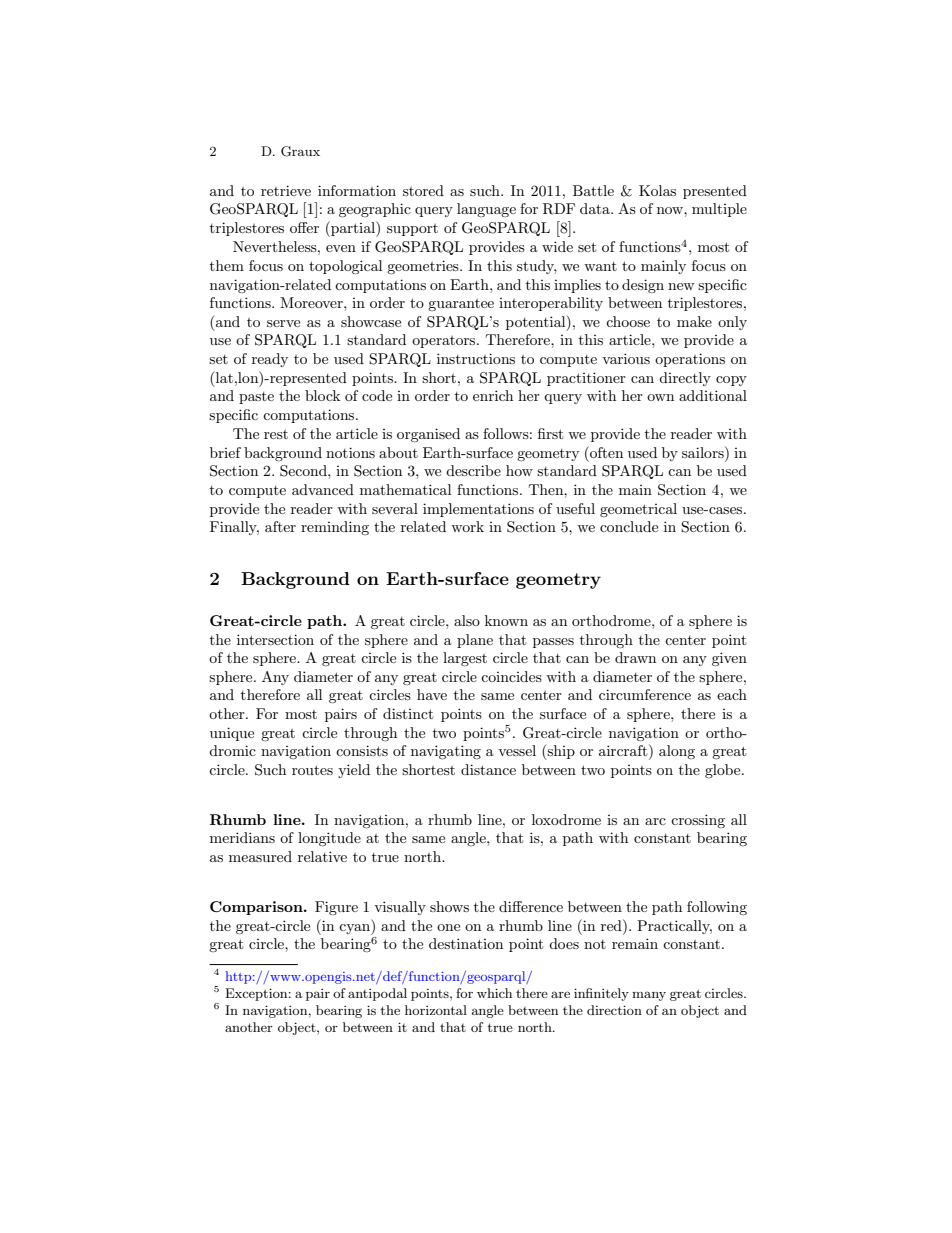 This document has width=952, height=1233. What do you see at coordinates (232, 734) in the document?
I see `unique` at bounding box center [232, 734].
